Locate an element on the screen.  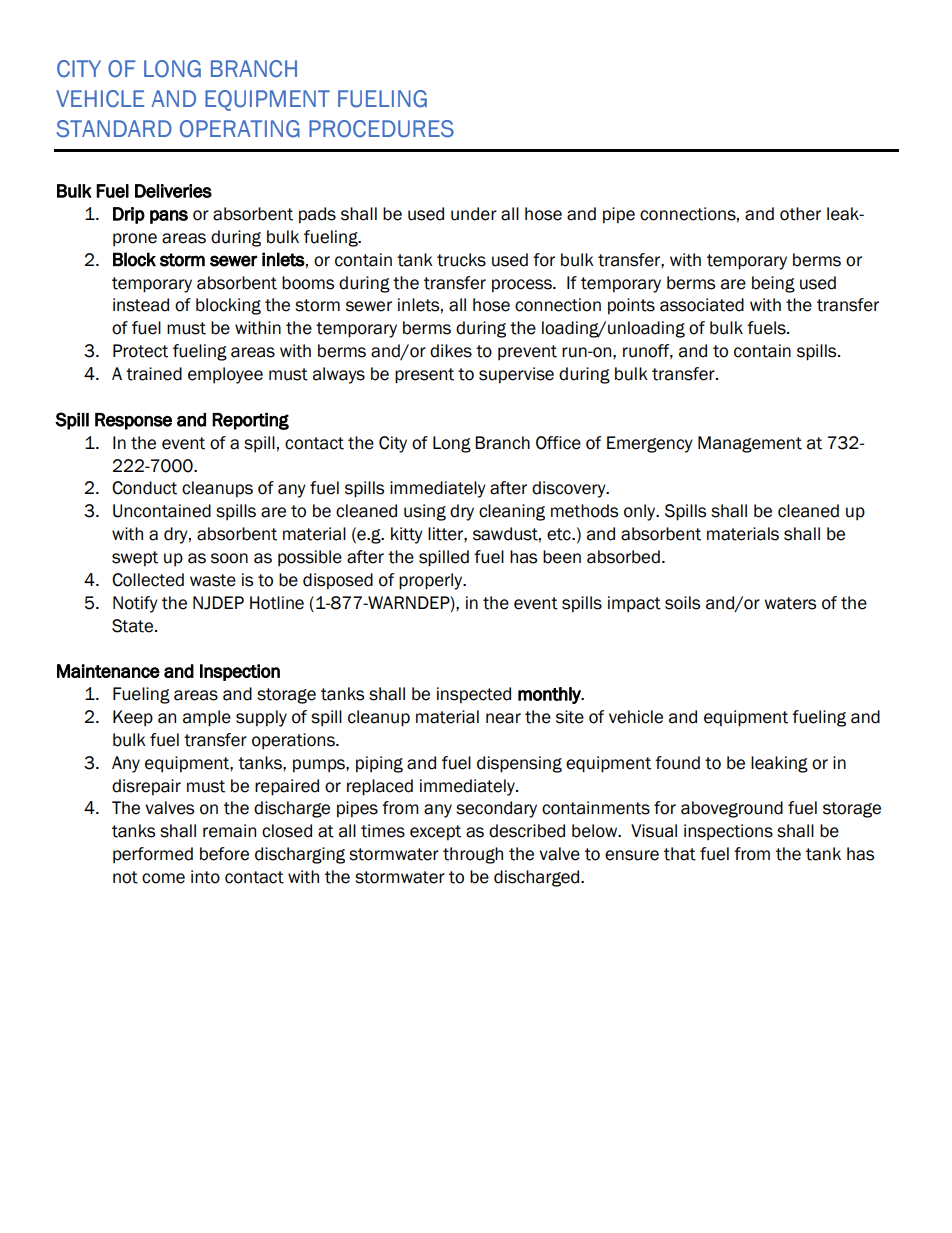
OPERATING is located at coordinates (240, 129).
